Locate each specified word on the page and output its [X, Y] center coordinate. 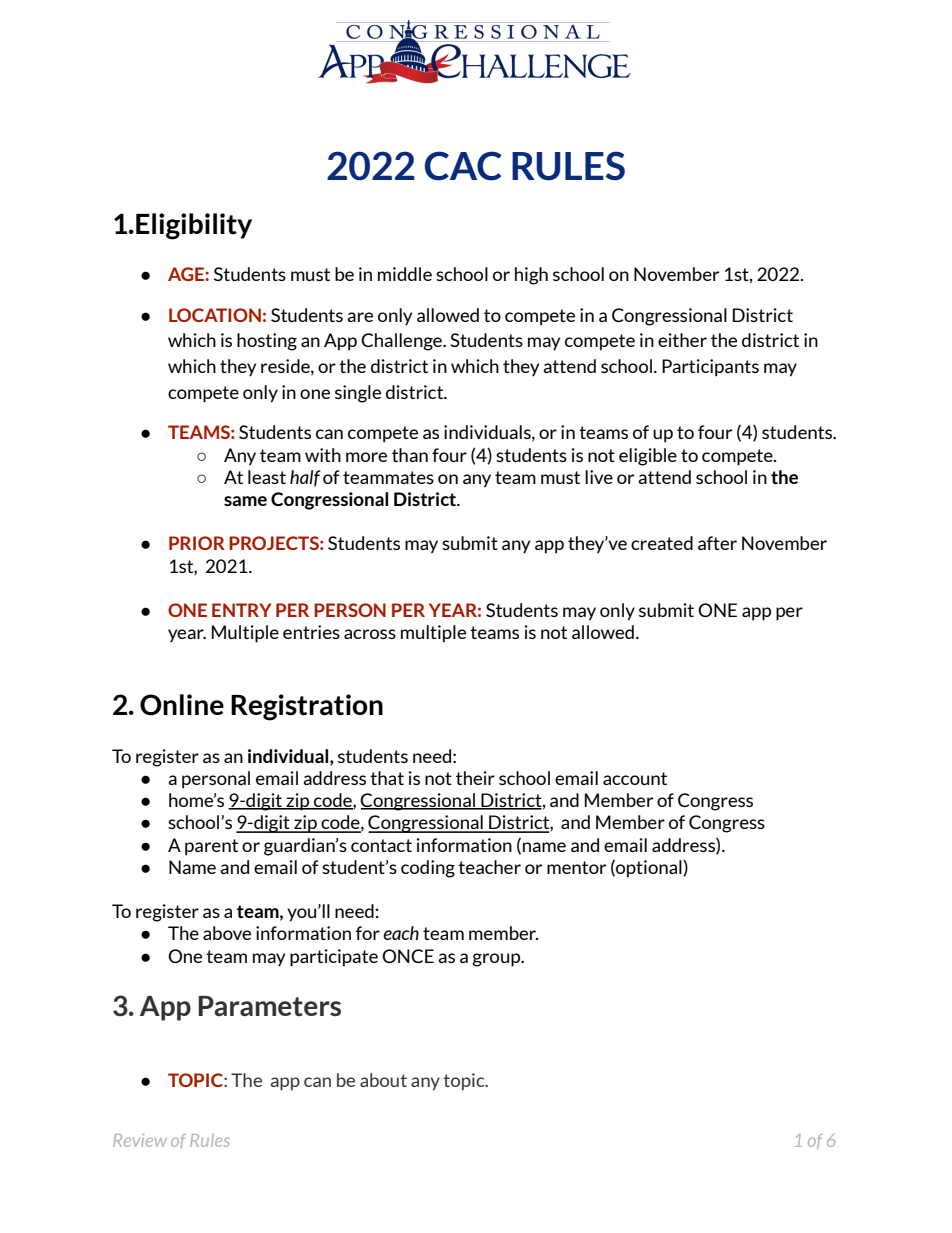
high [531, 276]
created [662, 543]
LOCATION [215, 315]
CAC [463, 166]
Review [140, 1140]
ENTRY [241, 610]
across [370, 634]
